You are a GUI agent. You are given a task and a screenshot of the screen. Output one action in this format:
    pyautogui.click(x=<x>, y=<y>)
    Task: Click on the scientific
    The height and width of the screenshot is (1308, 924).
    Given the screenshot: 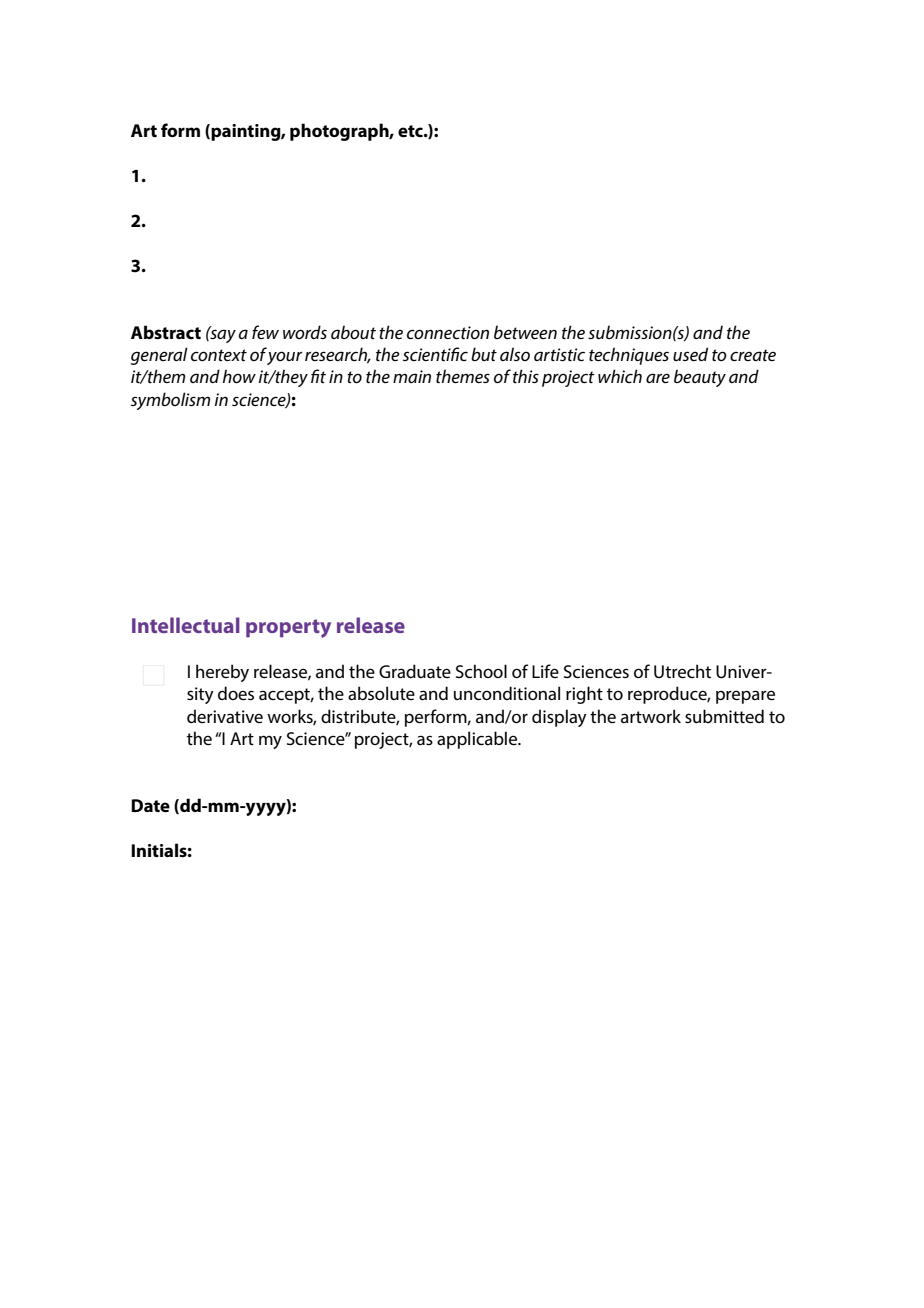 What is the action you would take?
    pyautogui.click(x=435, y=354)
